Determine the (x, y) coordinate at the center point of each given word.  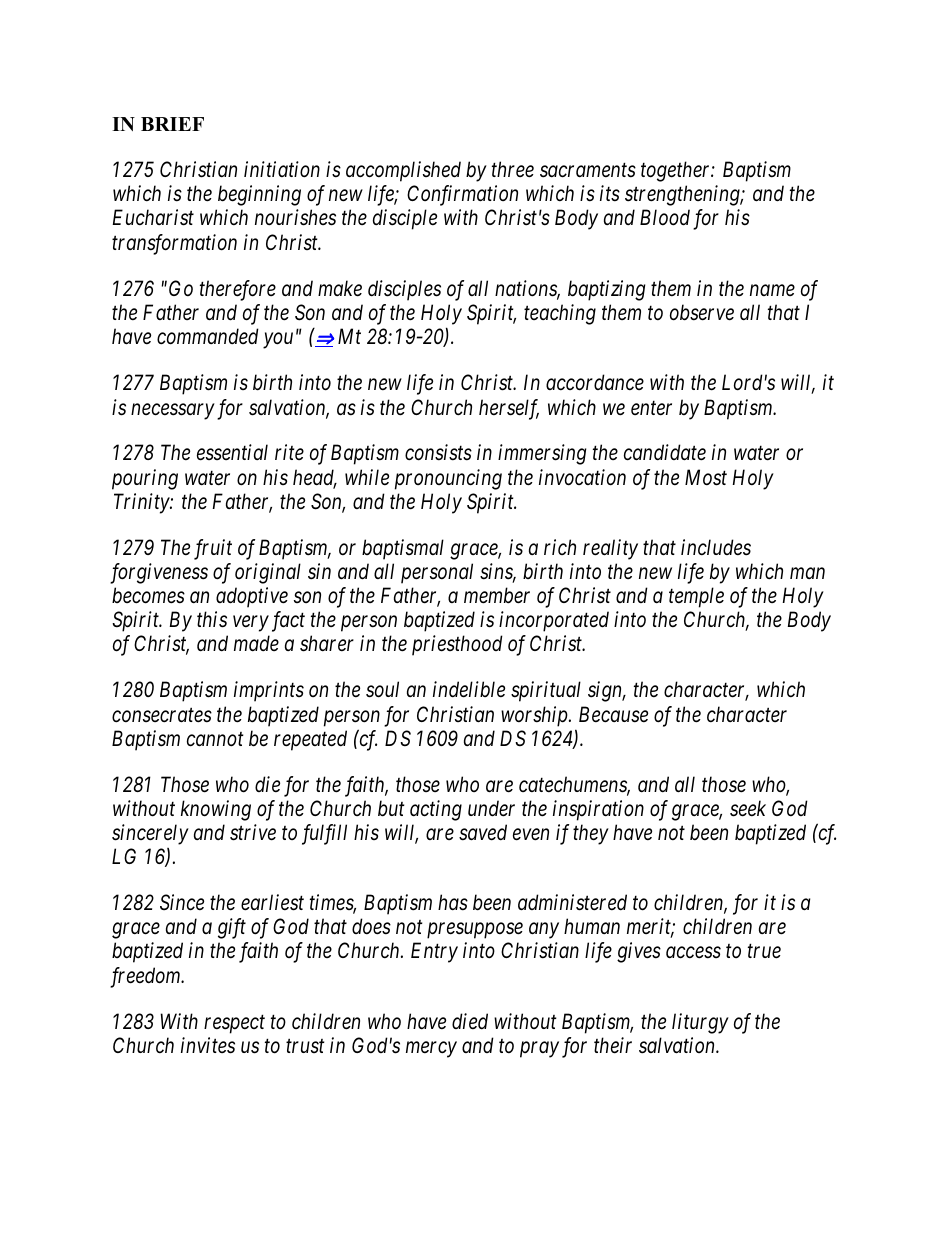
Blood (665, 217)
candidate (665, 452)
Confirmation (462, 195)
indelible (469, 689)
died (470, 1021)
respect (234, 1024)
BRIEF (172, 124)
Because (613, 714)
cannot (215, 739)
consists (438, 453)
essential (232, 452)
